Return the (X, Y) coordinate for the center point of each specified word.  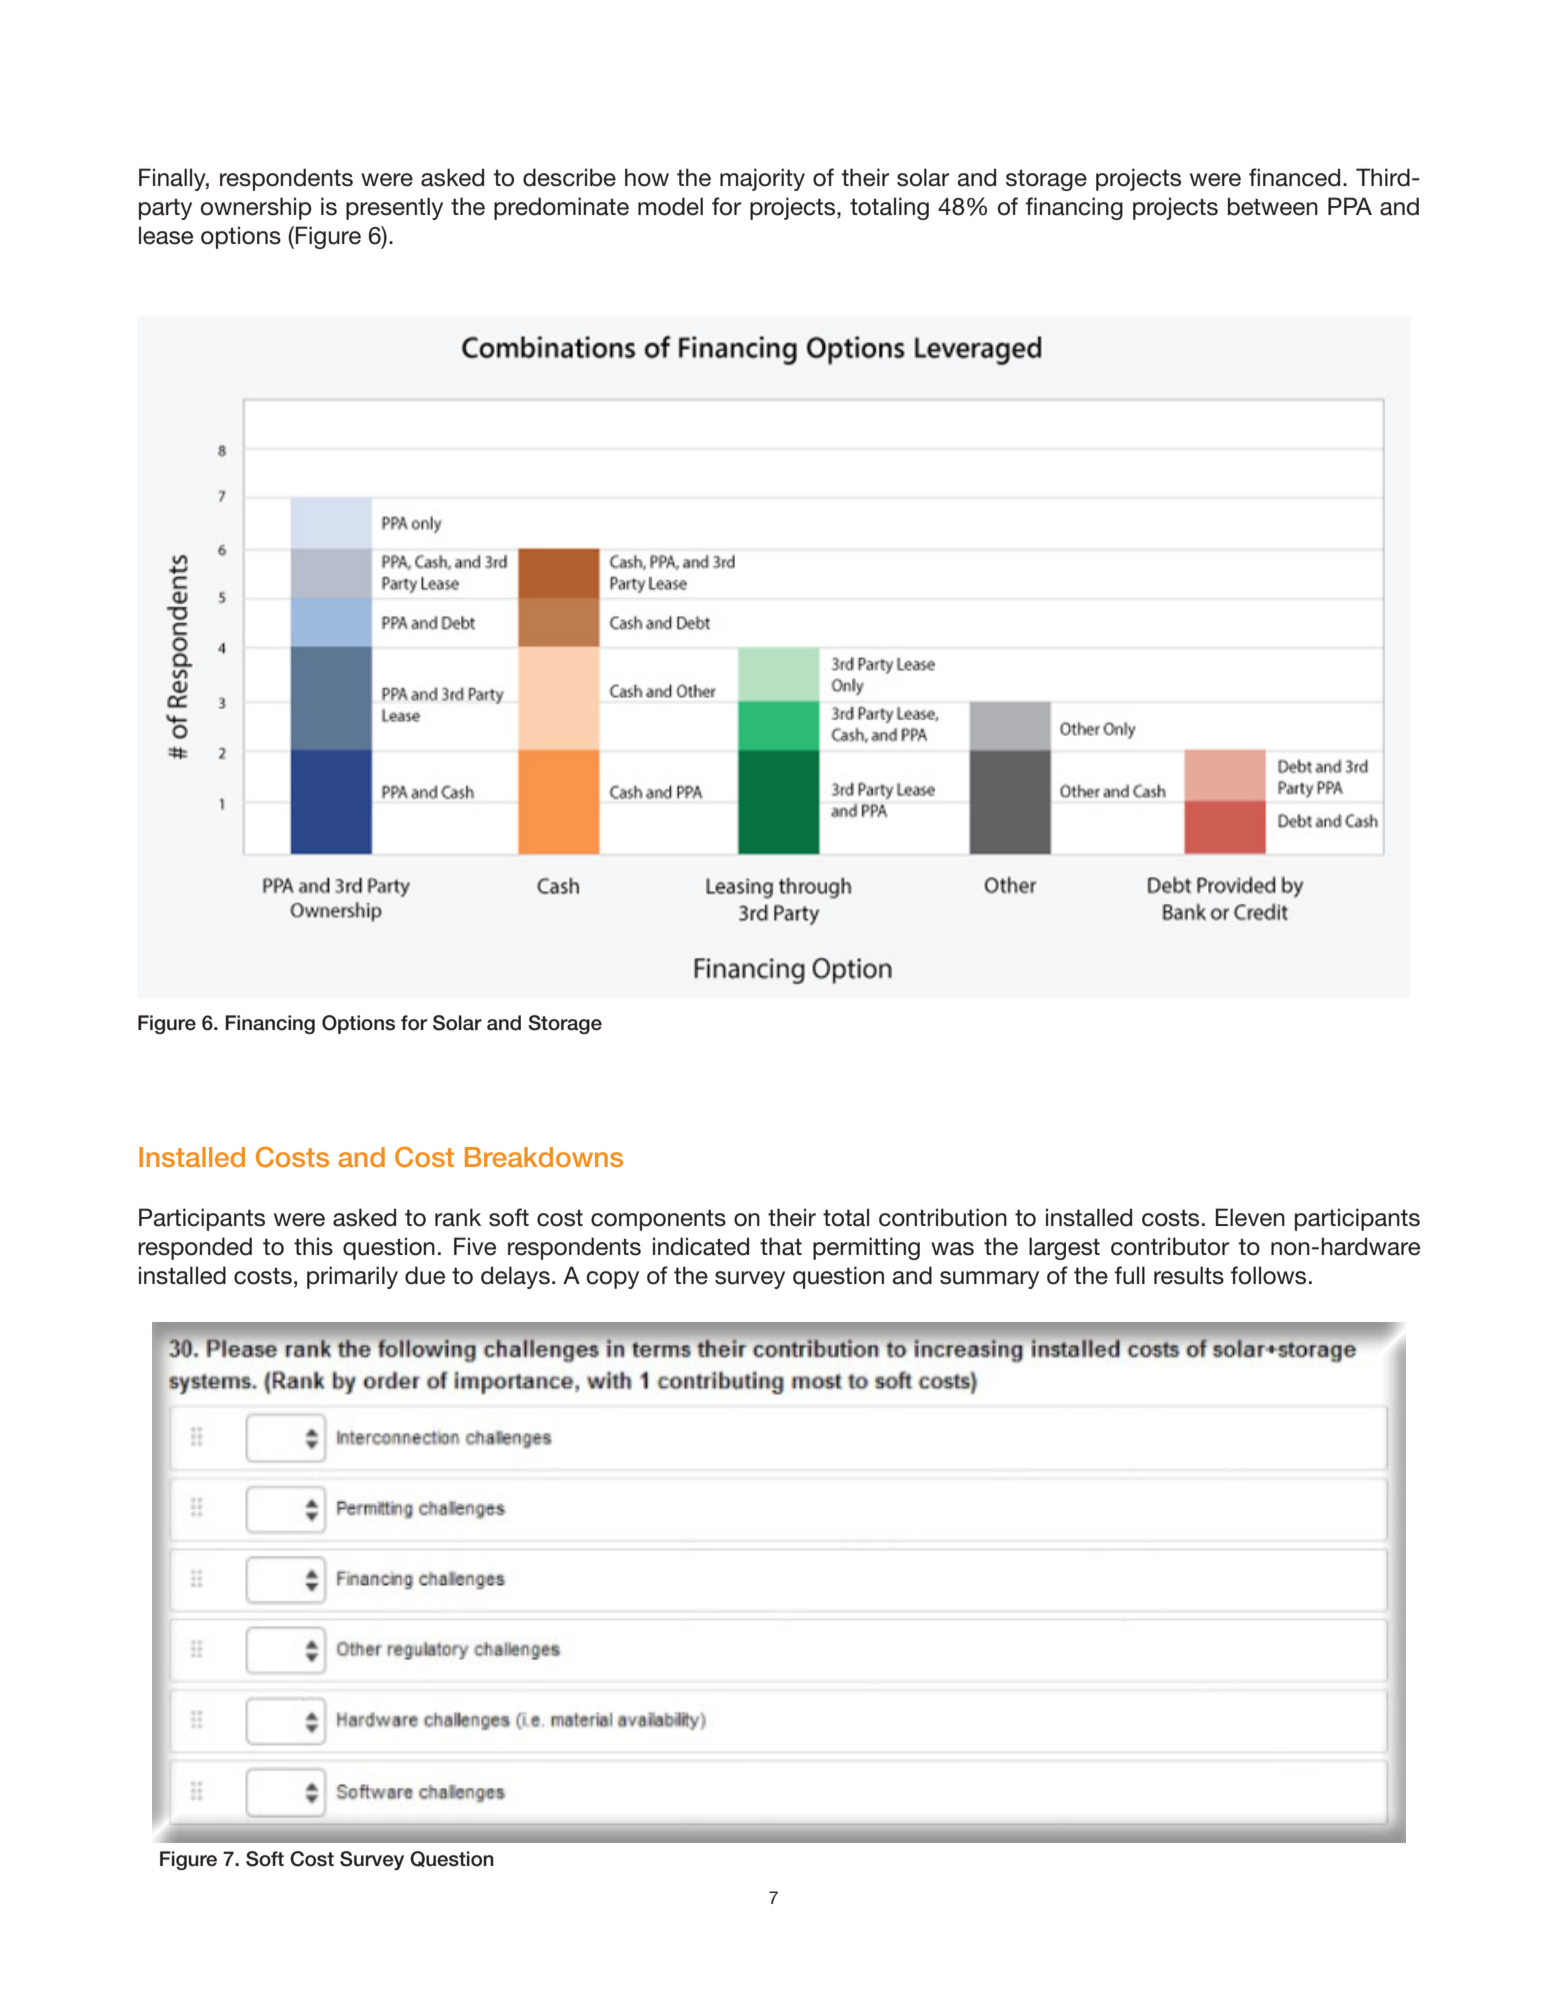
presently (394, 208)
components (658, 1220)
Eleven (1250, 1217)
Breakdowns (544, 1157)
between (1273, 206)
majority (762, 179)
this (313, 1246)
